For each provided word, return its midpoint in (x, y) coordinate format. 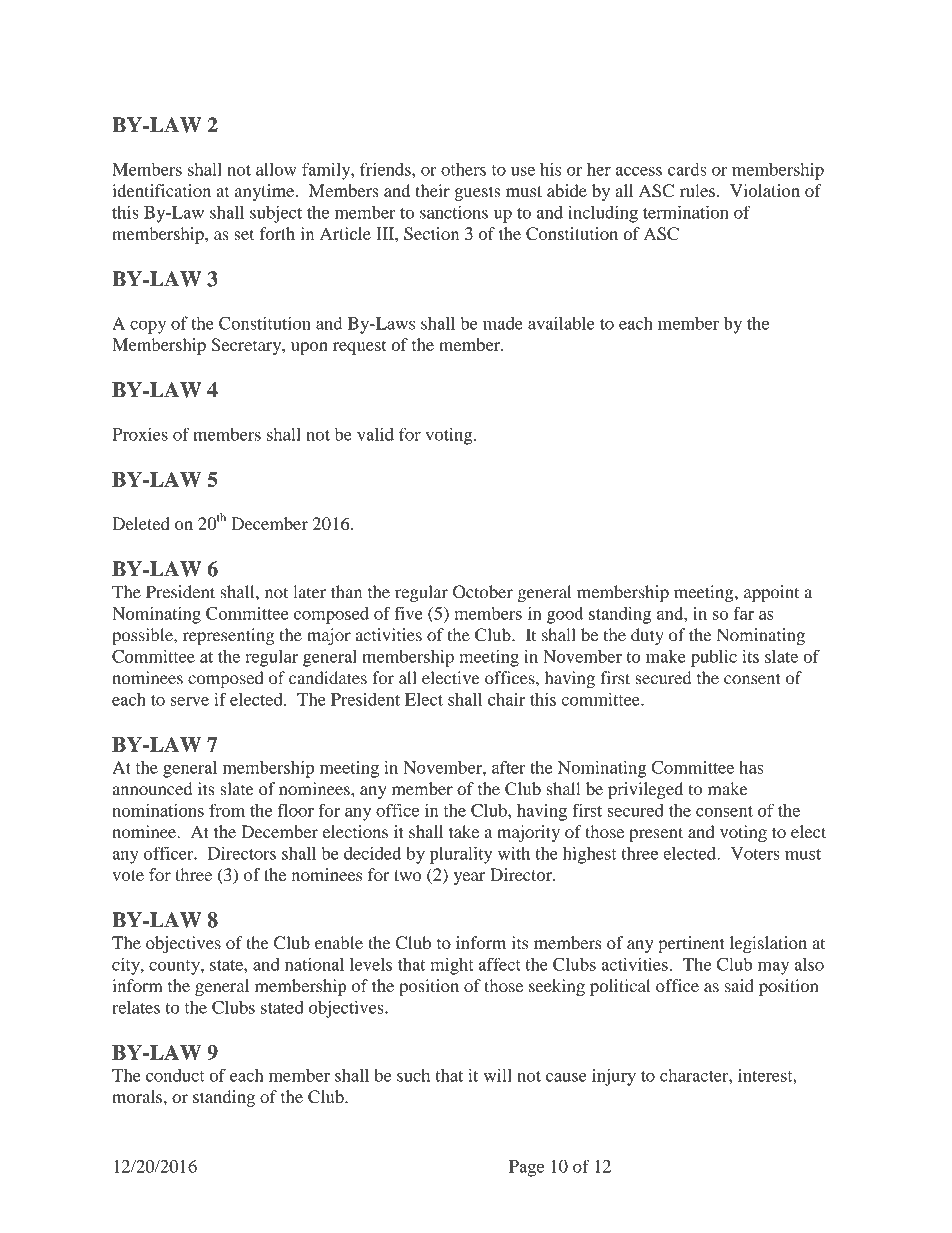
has (751, 767)
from (227, 810)
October (483, 592)
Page (526, 1168)
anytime (264, 192)
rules (697, 190)
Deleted (140, 523)
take (464, 831)
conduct (175, 1075)
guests (477, 193)
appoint (771, 593)
